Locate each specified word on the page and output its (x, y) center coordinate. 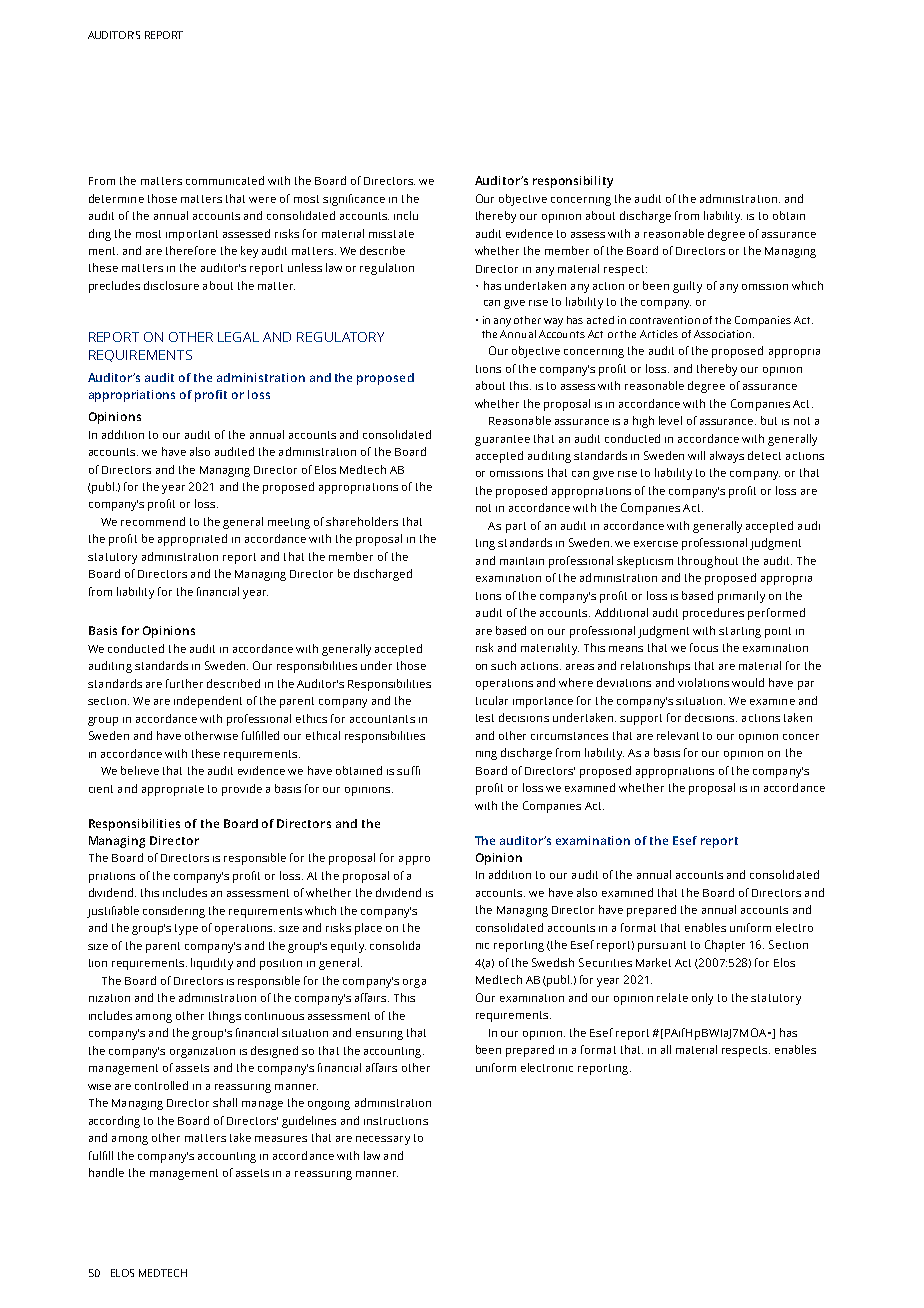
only (702, 999)
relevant (678, 735)
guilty (687, 287)
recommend (153, 521)
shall (225, 1102)
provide (242, 790)
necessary (383, 1140)
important (192, 235)
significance (354, 200)
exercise (656, 544)
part (516, 527)
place (368, 929)
